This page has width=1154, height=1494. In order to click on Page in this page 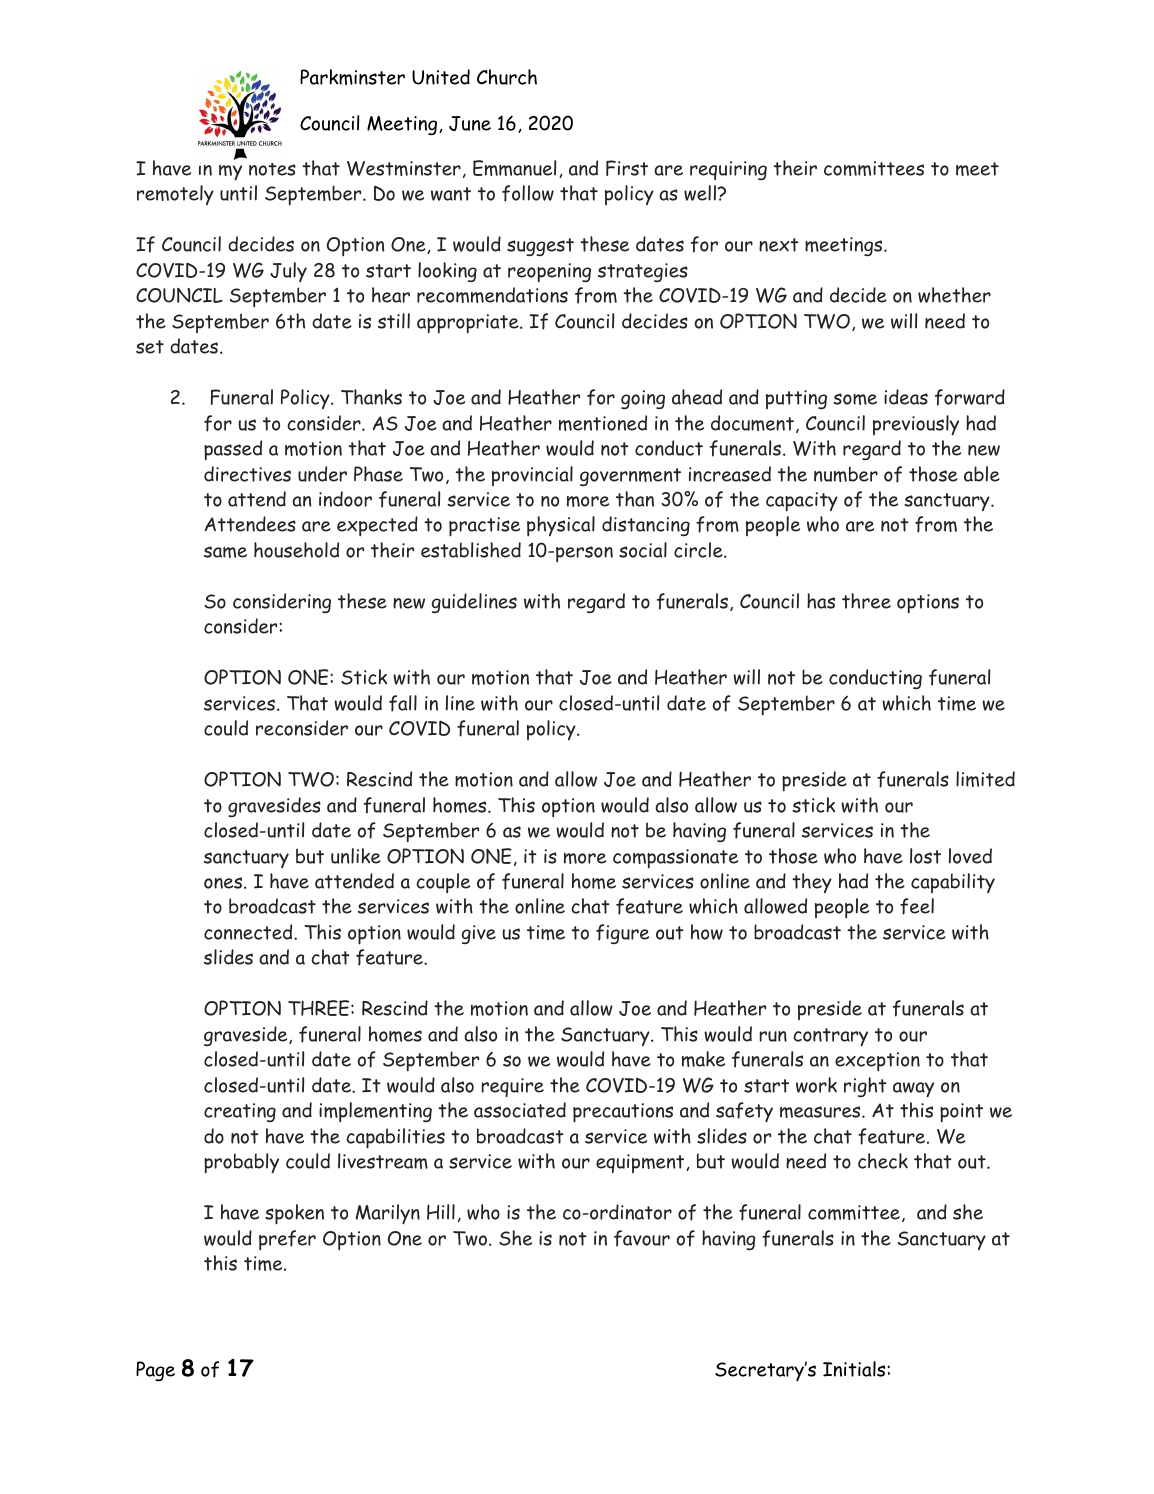, I will do `click(155, 1371)`.
